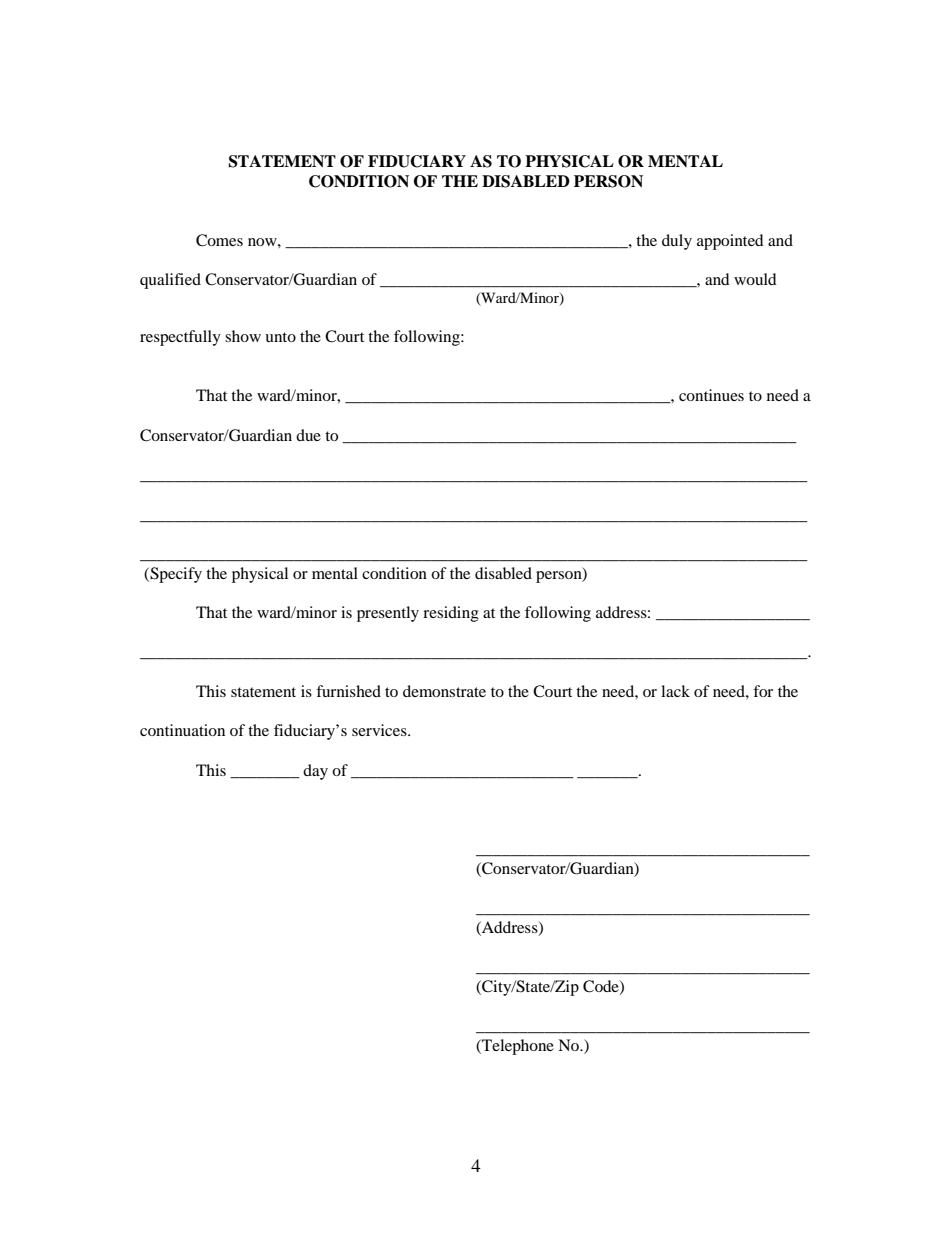  Describe the element at coordinates (444, 691) in the page. I see `demonstrate` at that location.
